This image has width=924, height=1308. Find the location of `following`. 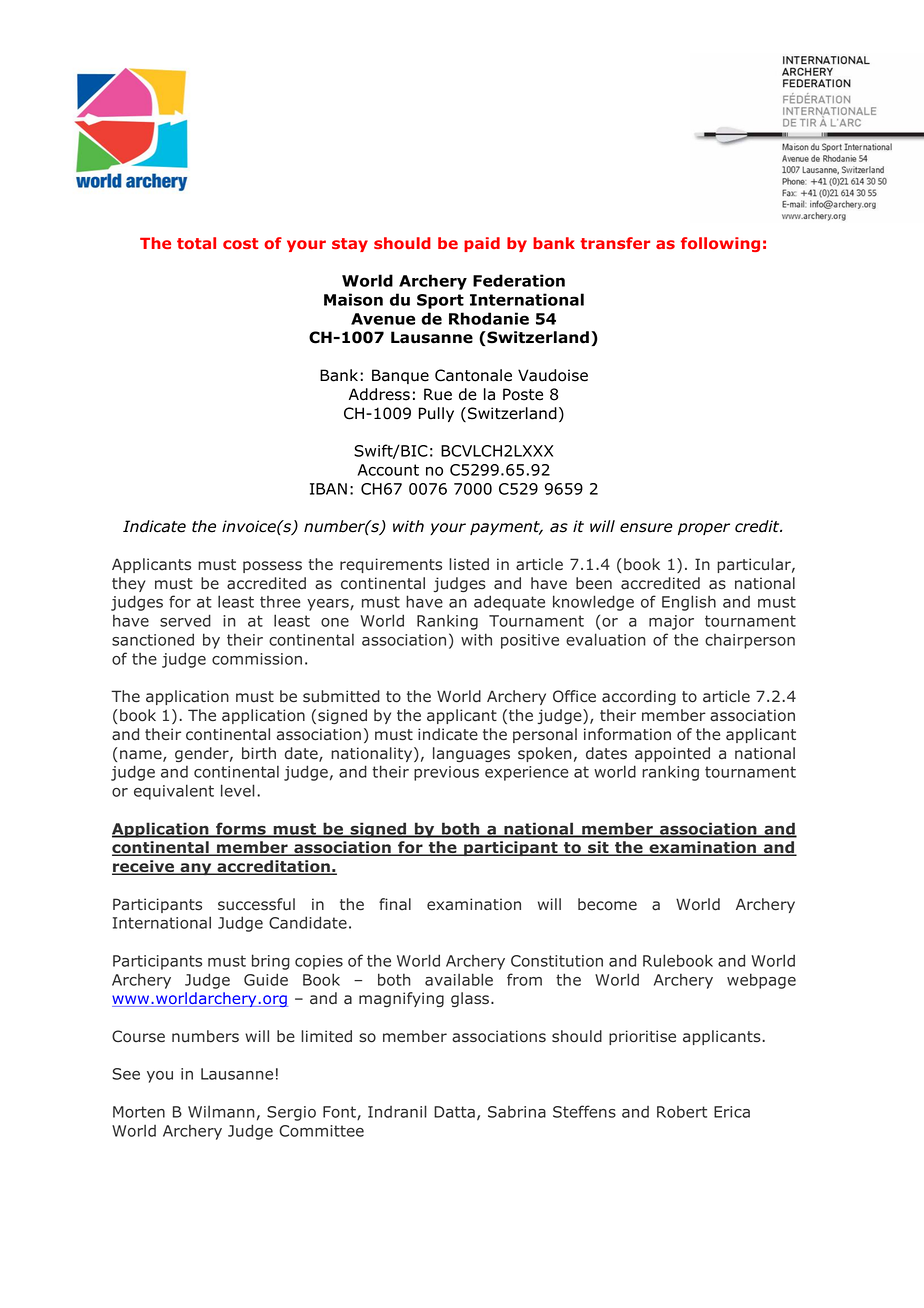

following is located at coordinates (720, 244).
